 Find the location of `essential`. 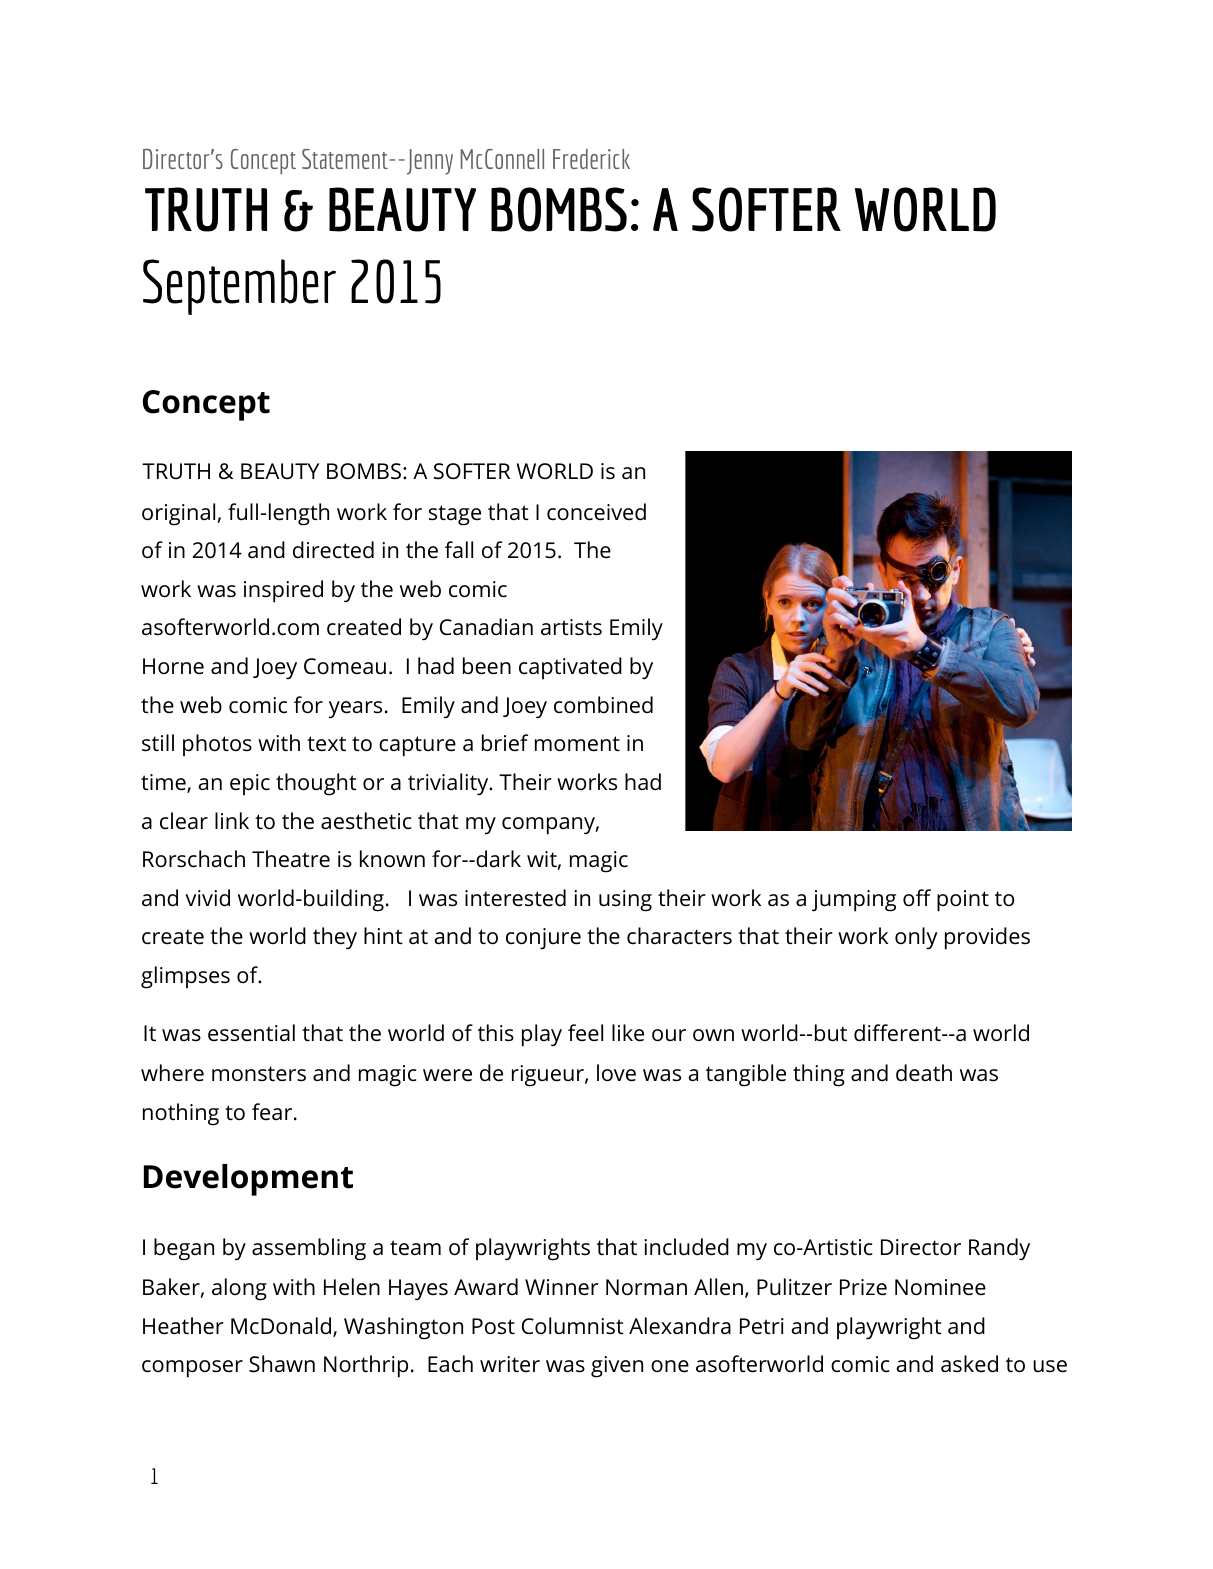

essential is located at coordinates (251, 1033).
